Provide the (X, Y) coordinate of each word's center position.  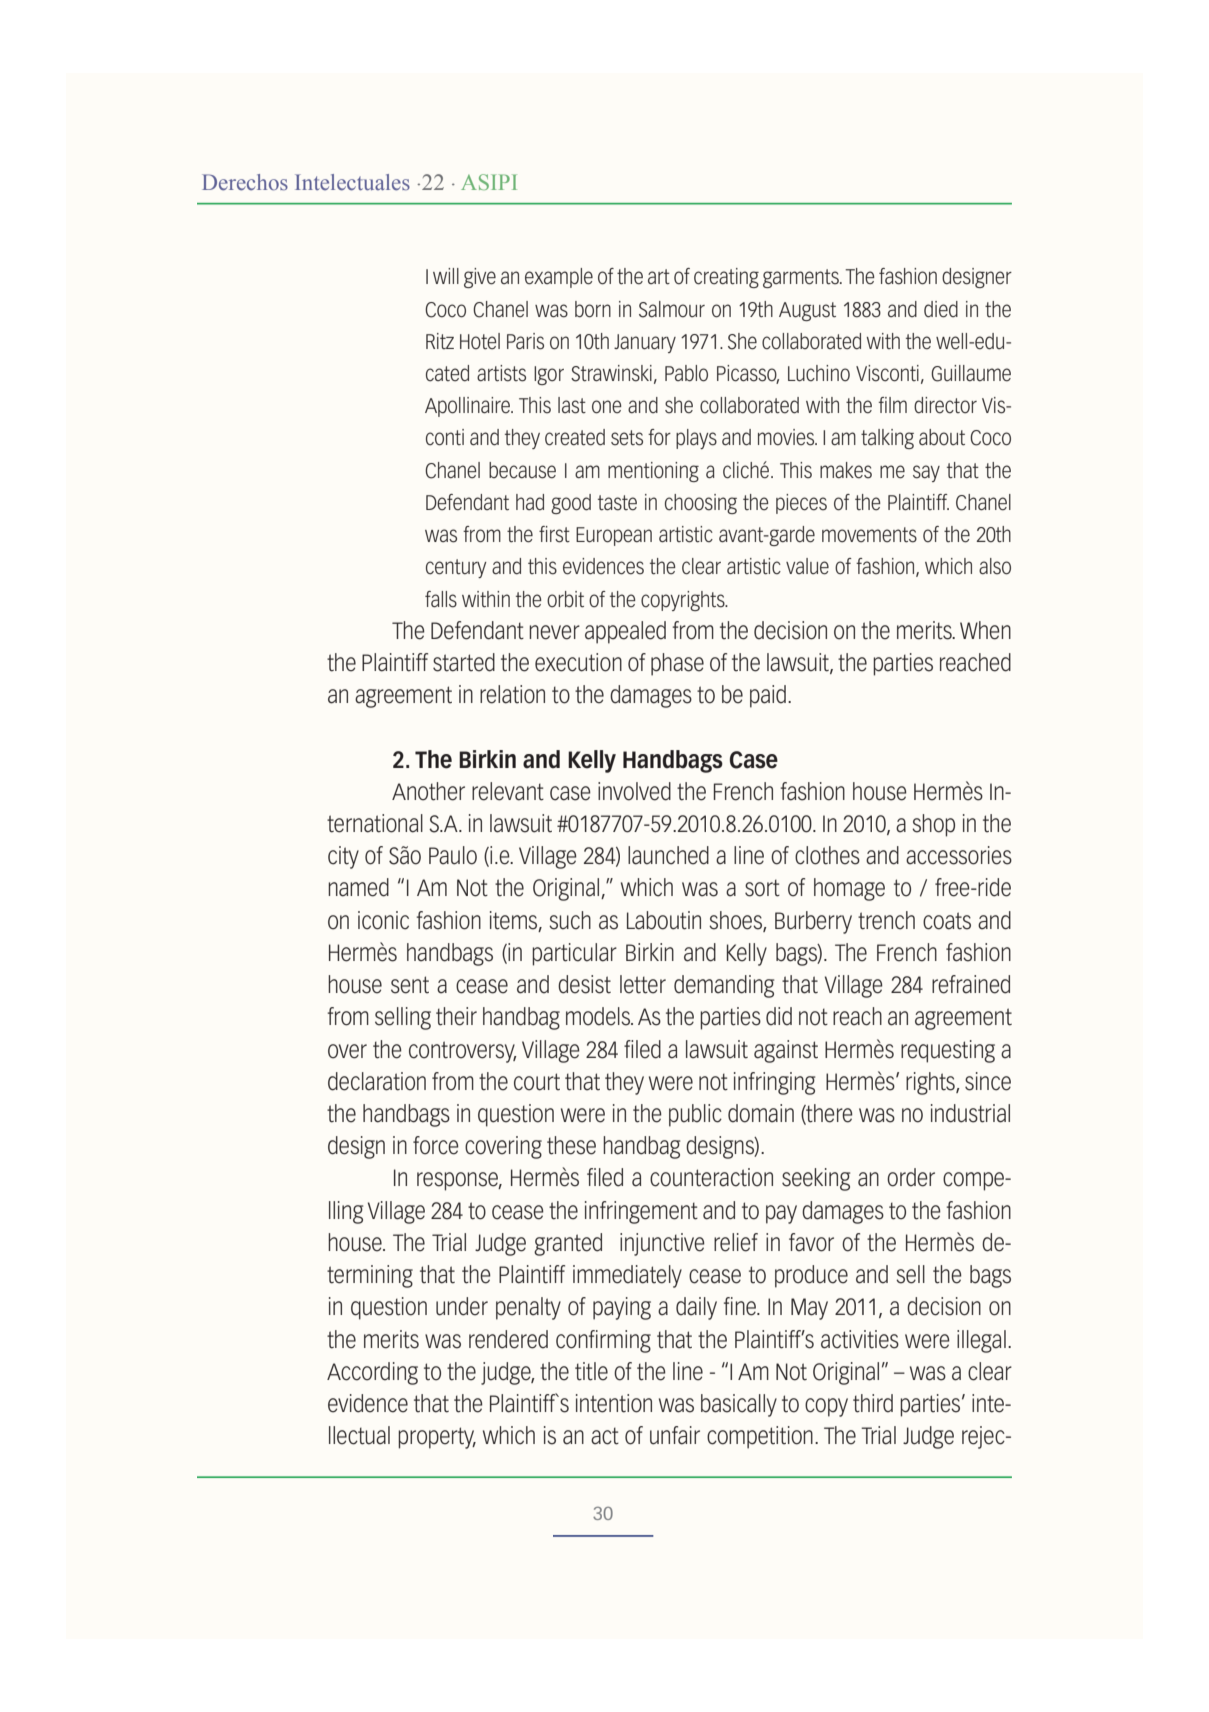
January (645, 343)
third (873, 1403)
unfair (675, 1435)
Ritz (440, 341)
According (372, 1373)
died (941, 309)
